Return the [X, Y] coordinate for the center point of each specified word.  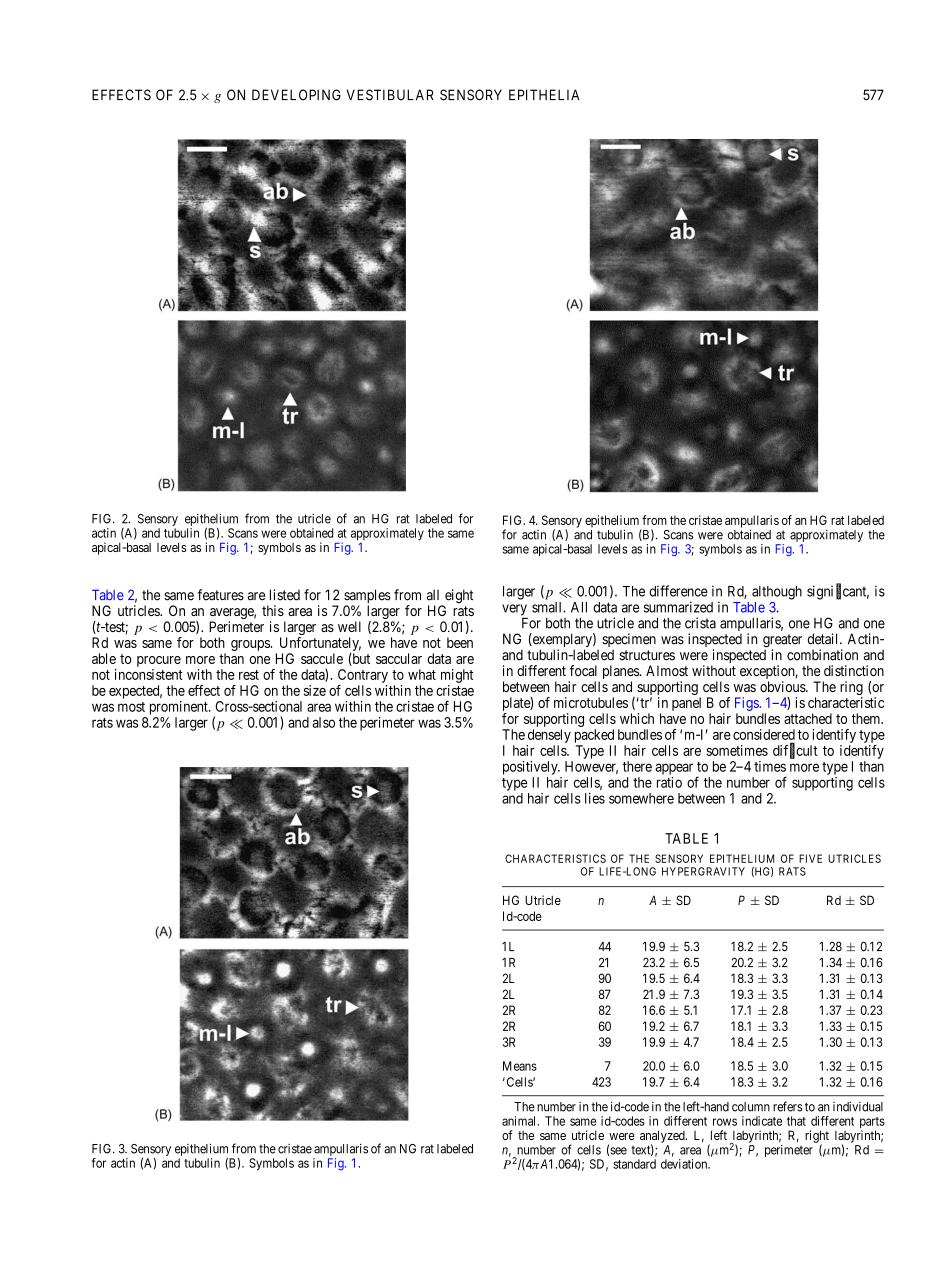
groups [250, 645]
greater [782, 642]
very [514, 610]
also [323, 722]
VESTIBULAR [390, 95]
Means [520, 1066]
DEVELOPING [296, 95]
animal [520, 1121]
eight [458, 597]
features [221, 595]
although [777, 593]
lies [595, 798]
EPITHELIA [544, 94]
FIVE [810, 858]
